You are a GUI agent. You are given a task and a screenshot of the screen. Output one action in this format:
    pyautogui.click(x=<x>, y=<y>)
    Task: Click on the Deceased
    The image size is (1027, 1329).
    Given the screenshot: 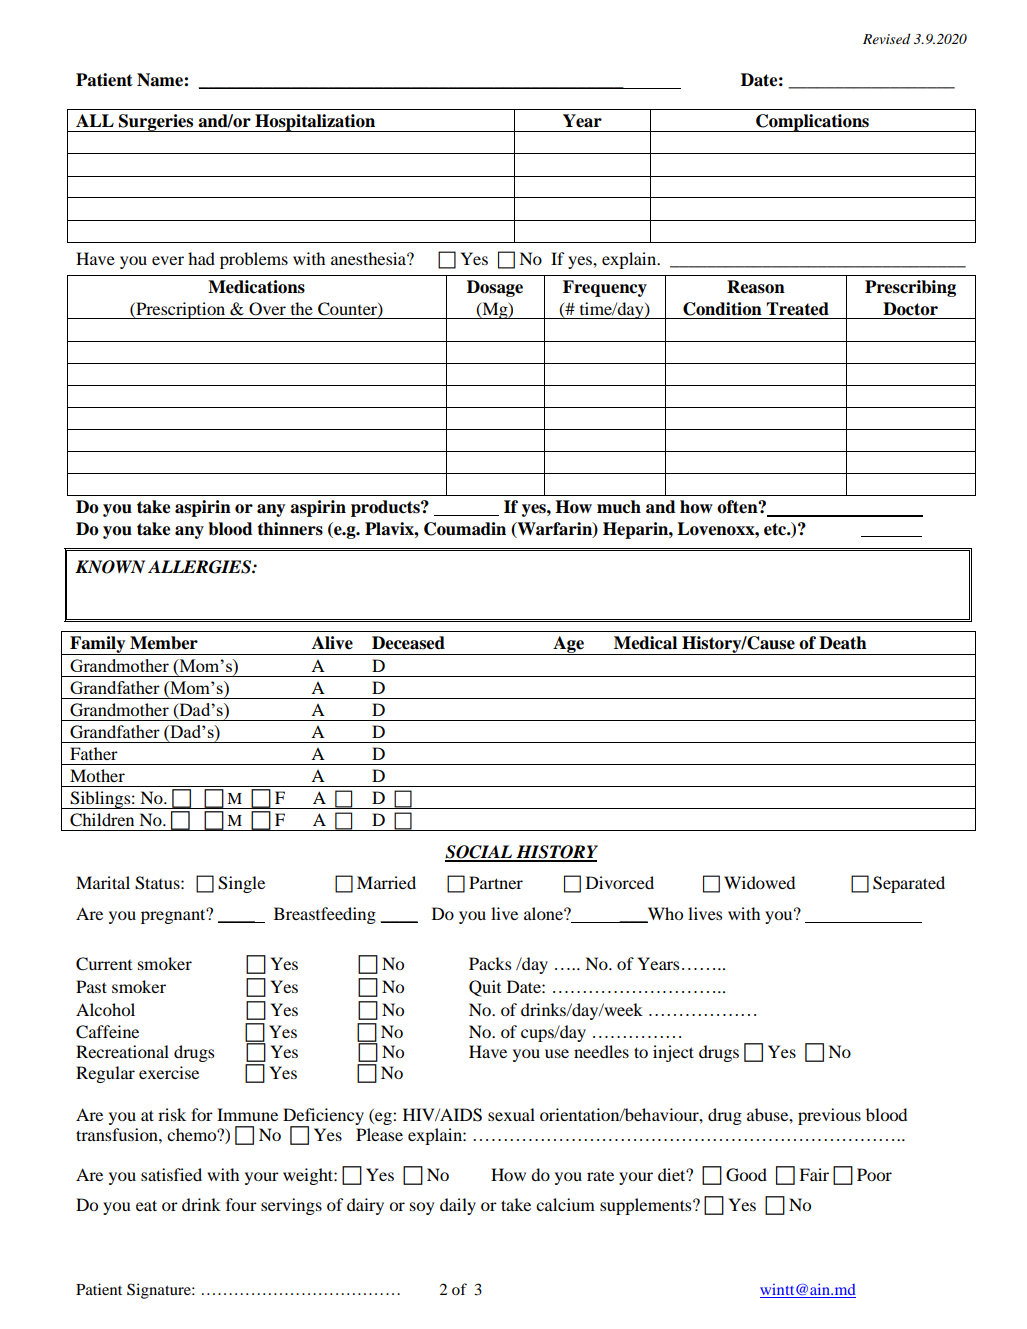 What is the action you would take?
    pyautogui.click(x=408, y=643)
